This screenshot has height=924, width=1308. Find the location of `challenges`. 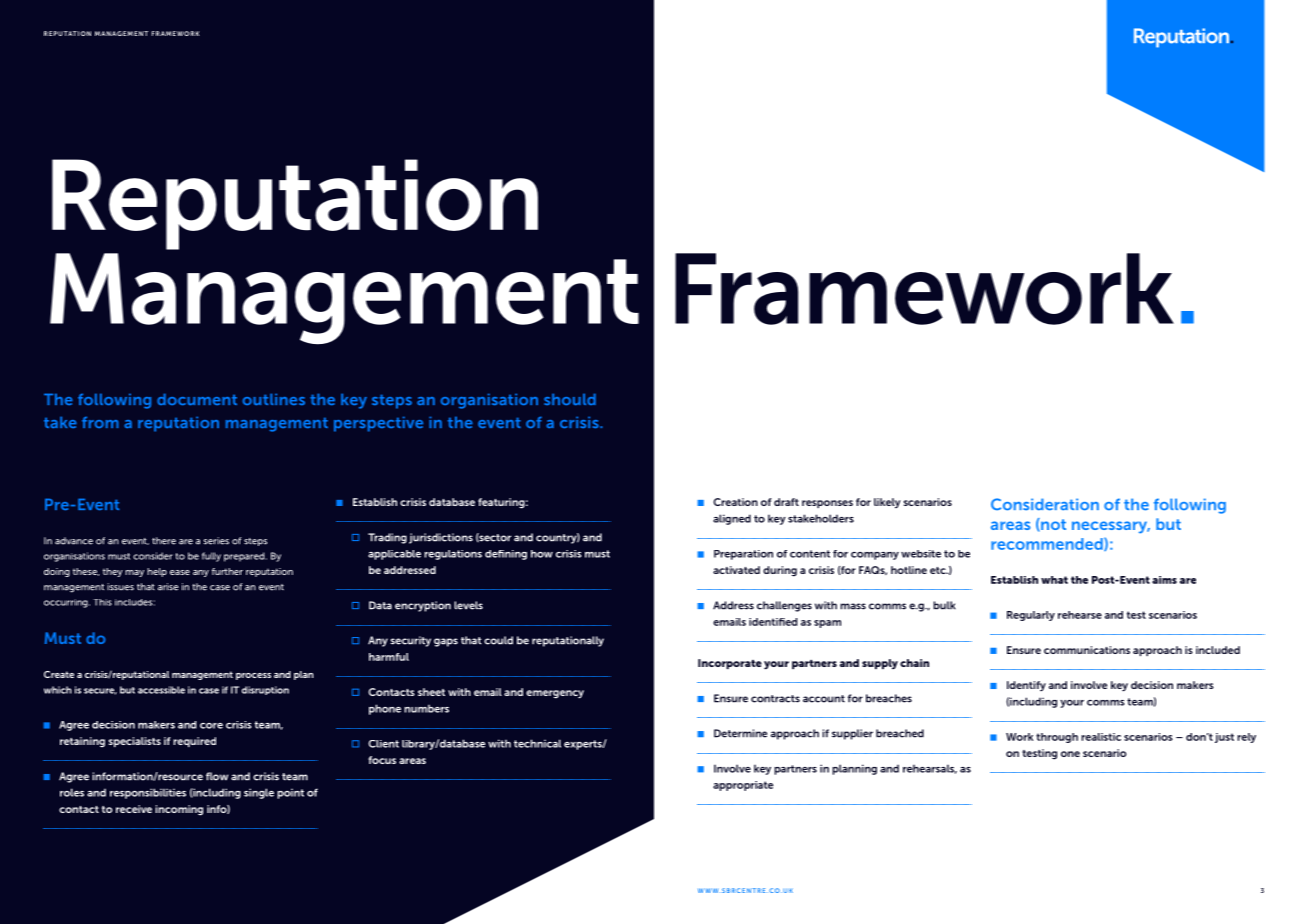

challenges is located at coordinates (784, 606).
